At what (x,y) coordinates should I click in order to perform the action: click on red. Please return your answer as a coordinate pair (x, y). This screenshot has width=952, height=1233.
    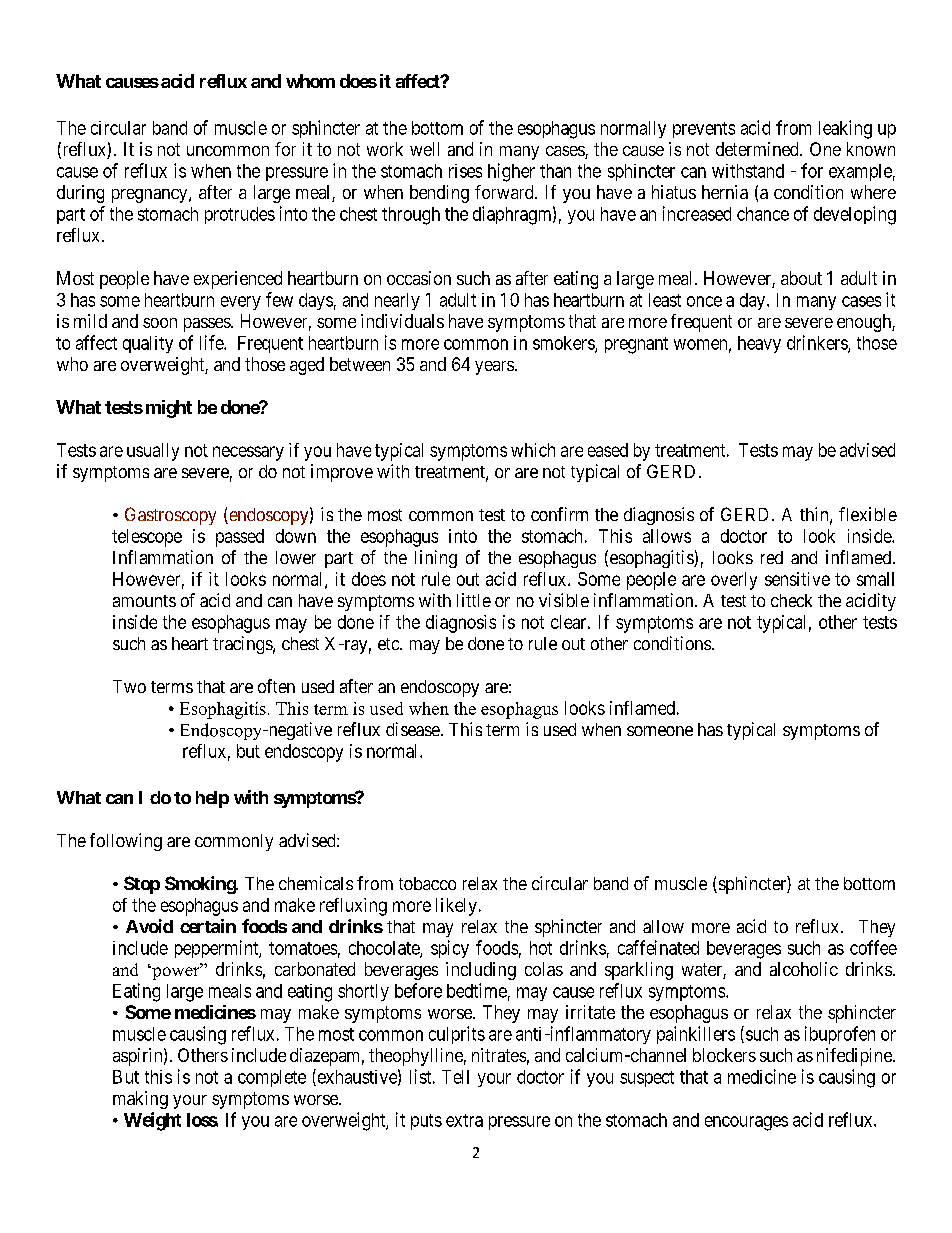
    Looking at the image, I should click on (772, 557).
